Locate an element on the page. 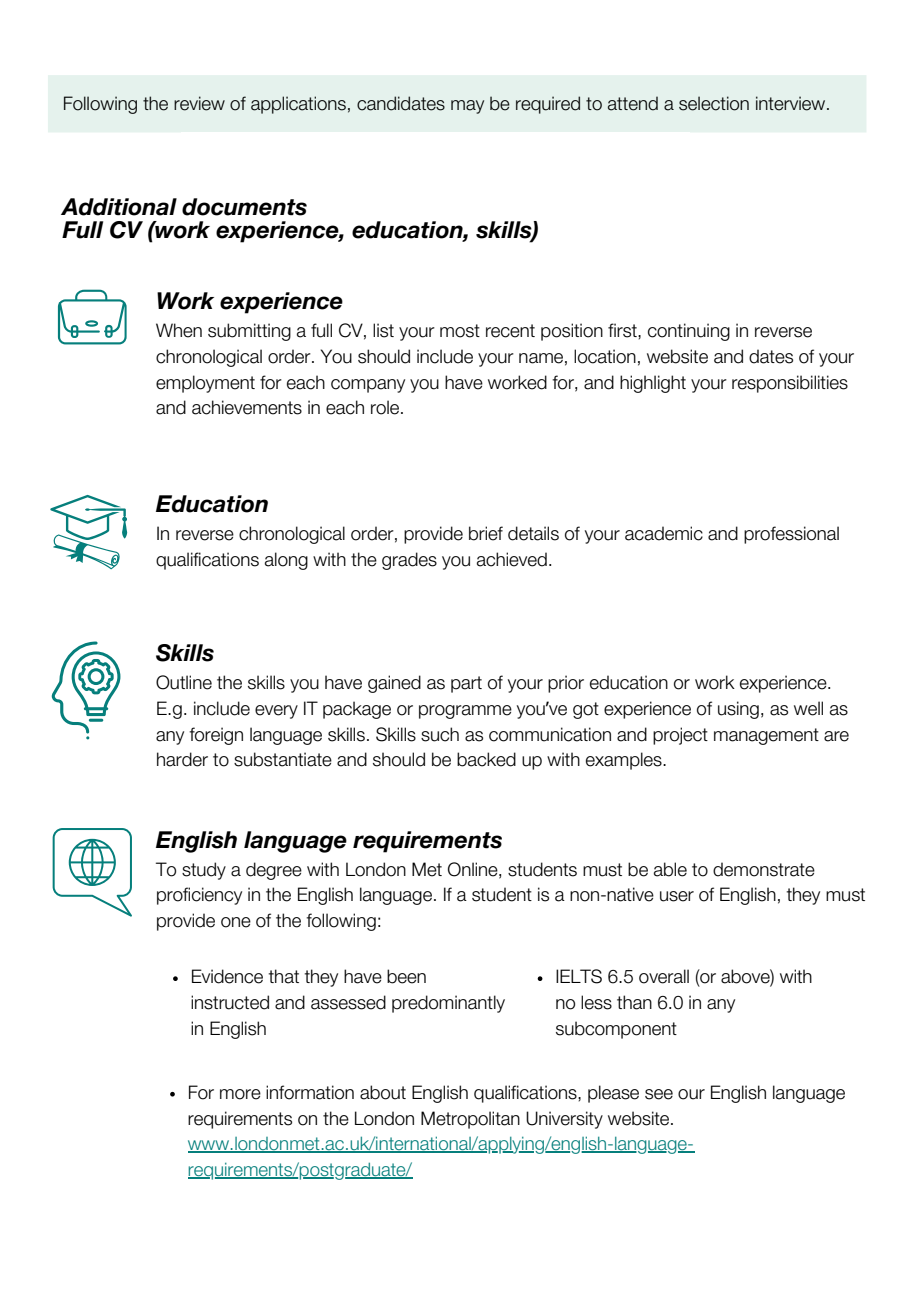 The image size is (924, 1308). backed is located at coordinates (486, 759).
